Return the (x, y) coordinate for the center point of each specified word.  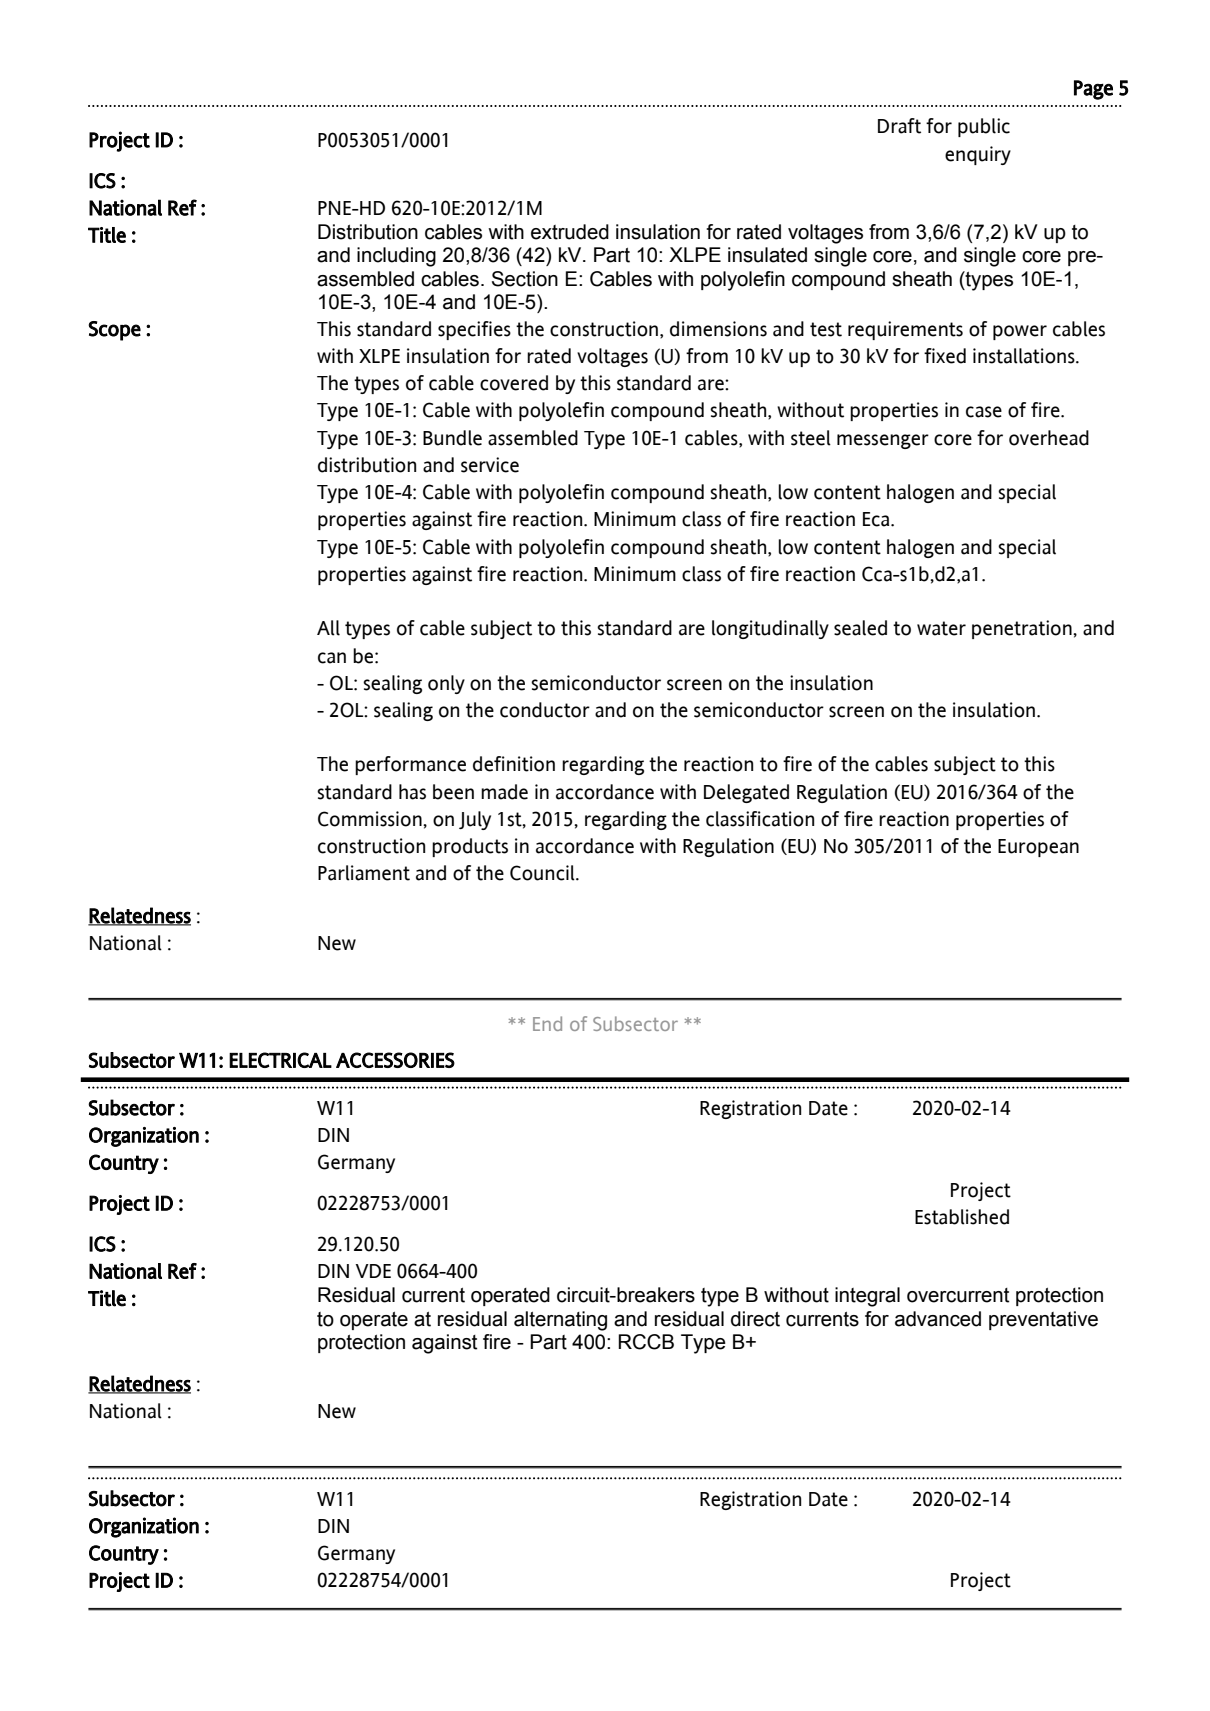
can (332, 658)
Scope (114, 331)
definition (514, 764)
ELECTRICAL (280, 1060)
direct (755, 1319)
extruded (570, 232)
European (1038, 848)
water (941, 628)
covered (514, 383)
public (984, 127)
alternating (560, 1321)
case (984, 412)
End (547, 1023)
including (396, 257)
